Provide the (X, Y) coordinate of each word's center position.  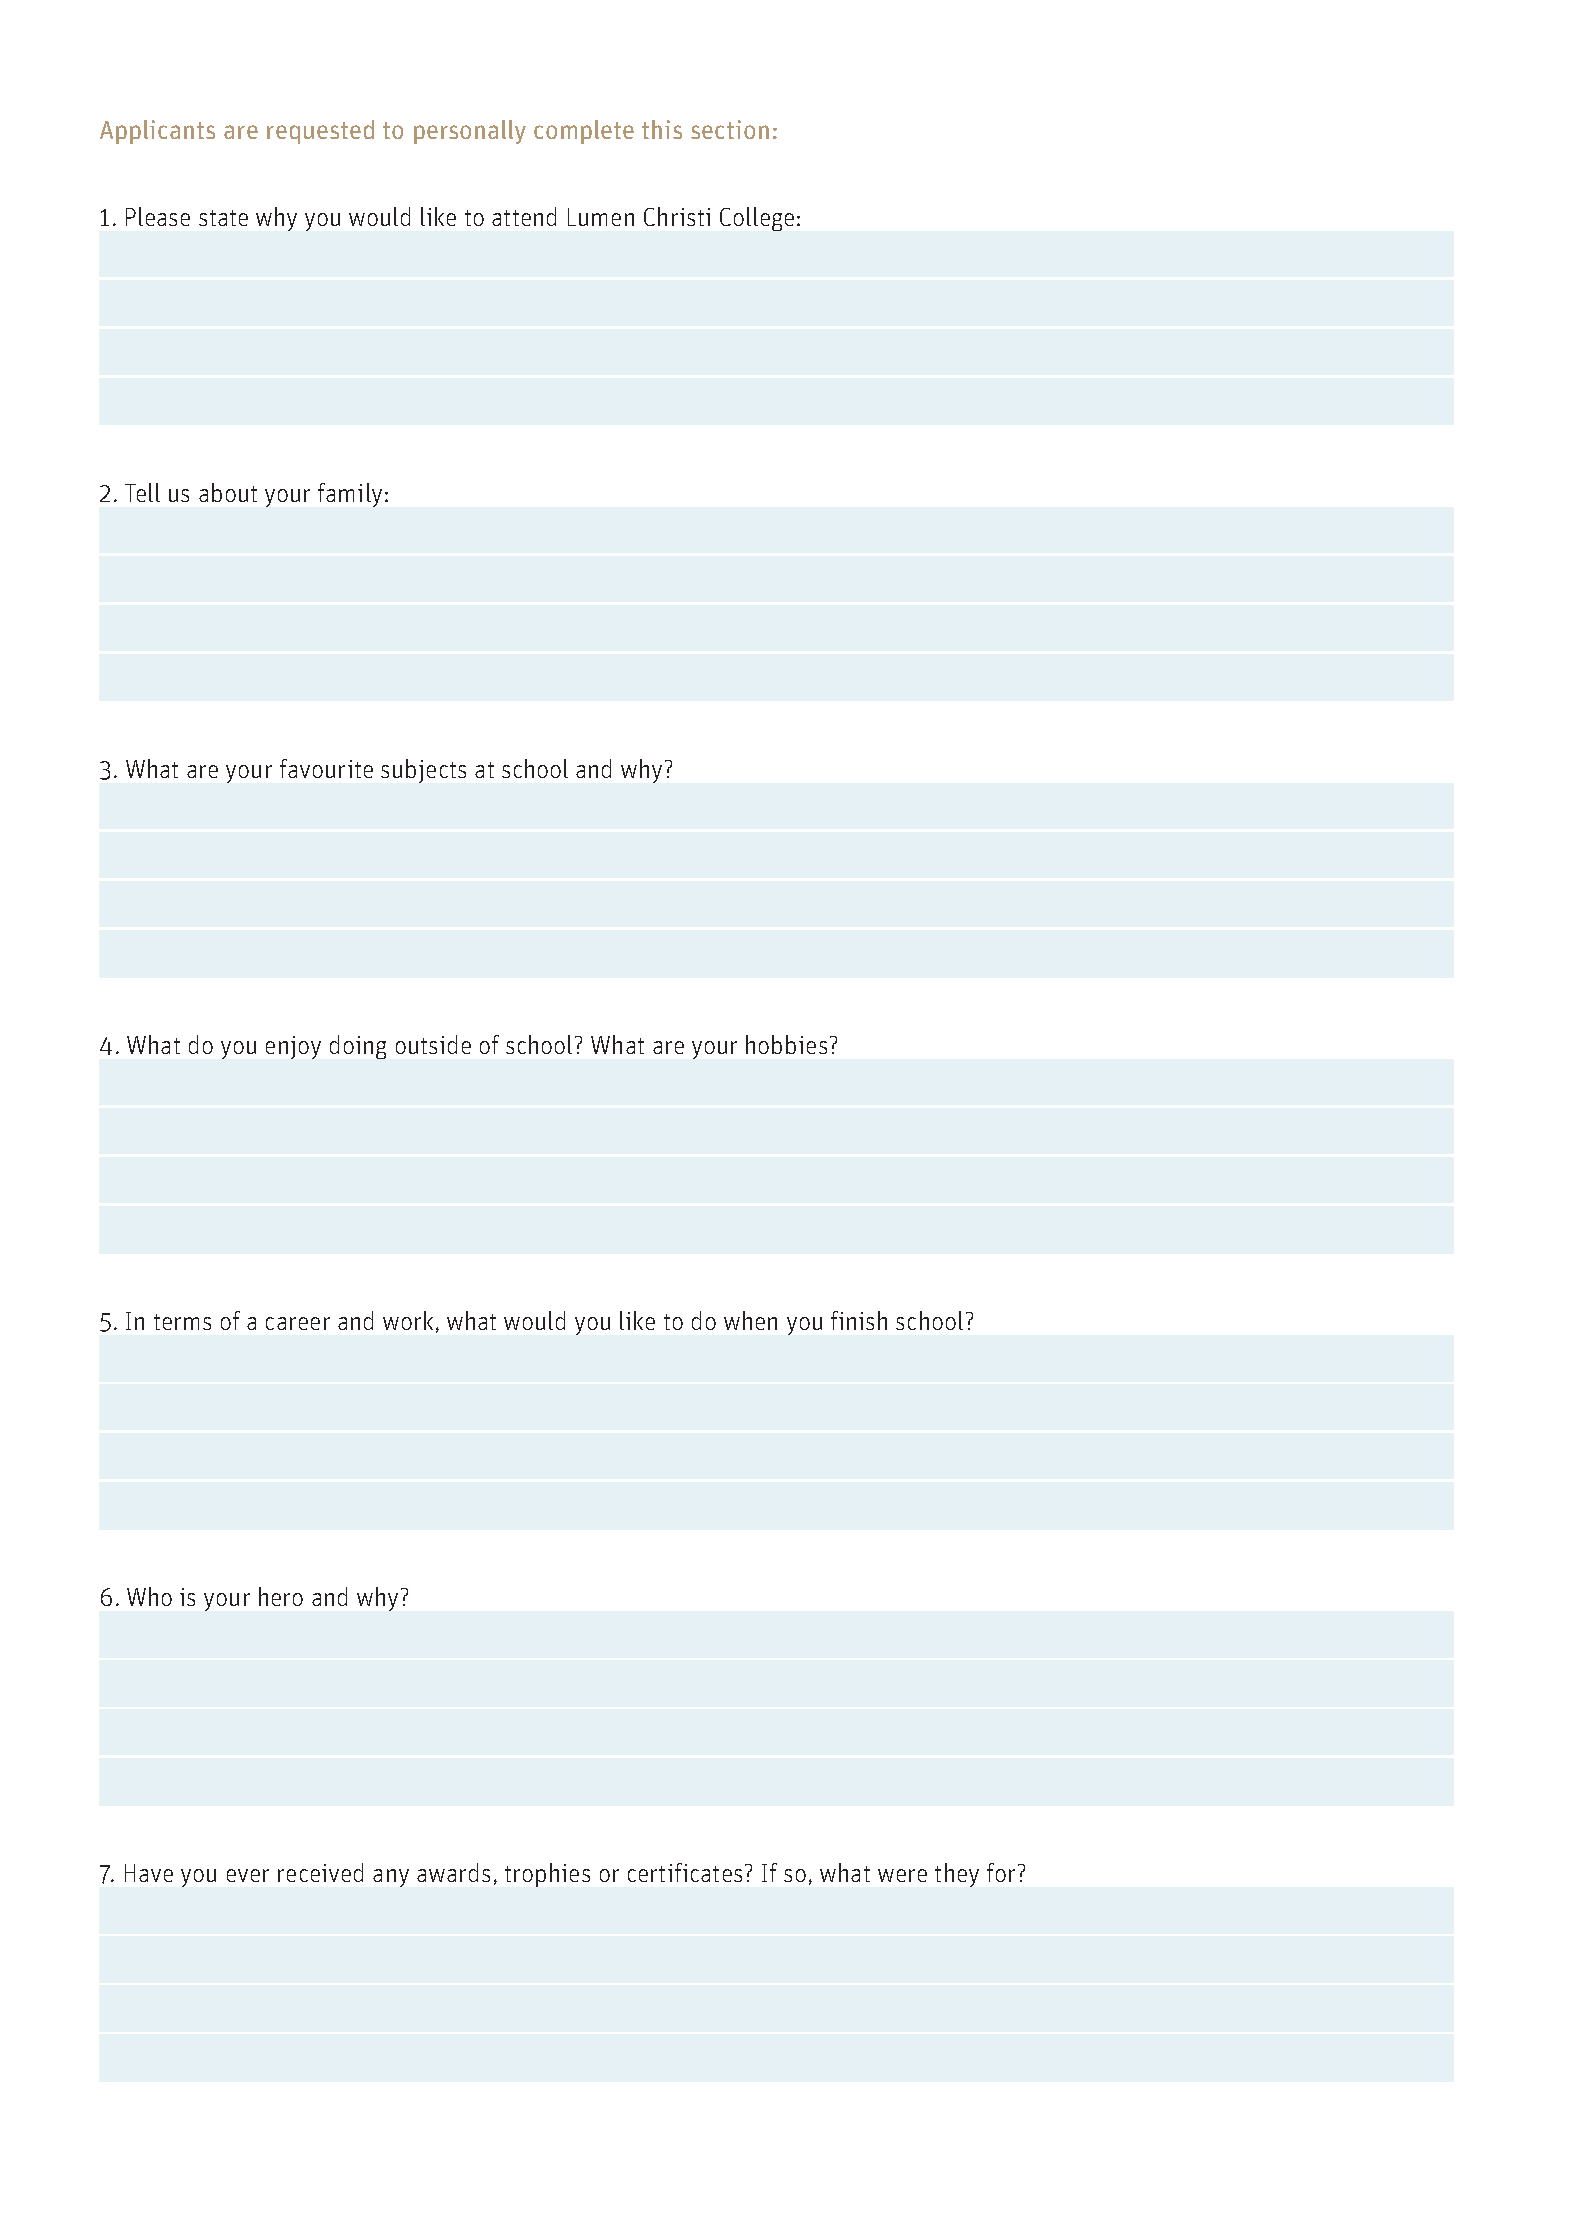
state (223, 218)
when (750, 1320)
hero (281, 1596)
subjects (423, 771)
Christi (677, 216)
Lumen (601, 217)
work (408, 1320)
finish (859, 1320)
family (350, 495)
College (757, 219)
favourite (326, 768)
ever (248, 1875)
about (228, 492)
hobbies (786, 1044)
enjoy (293, 1047)
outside (433, 1044)
